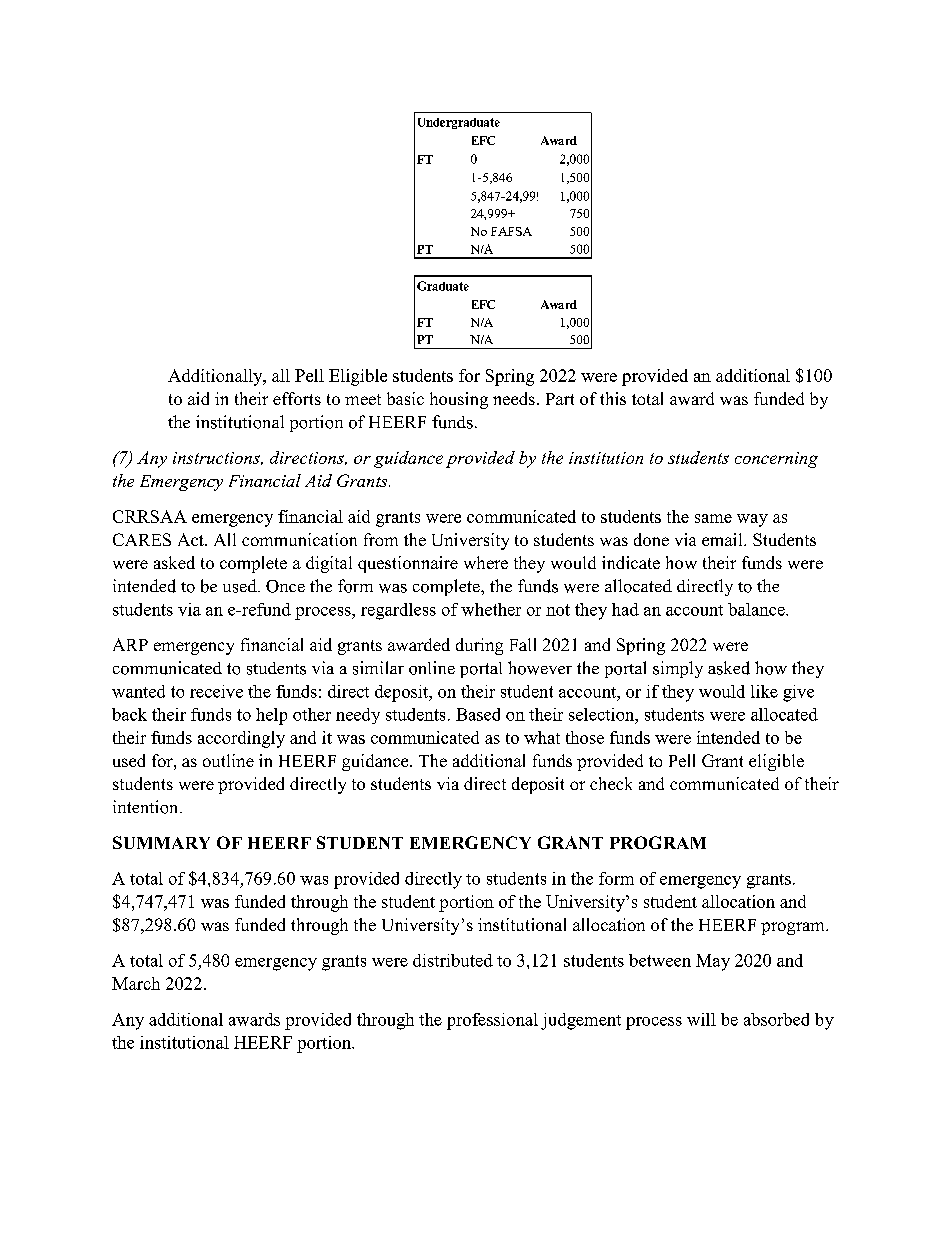  Describe the element at coordinates (613, 398) in the page. I see `this` at that location.
